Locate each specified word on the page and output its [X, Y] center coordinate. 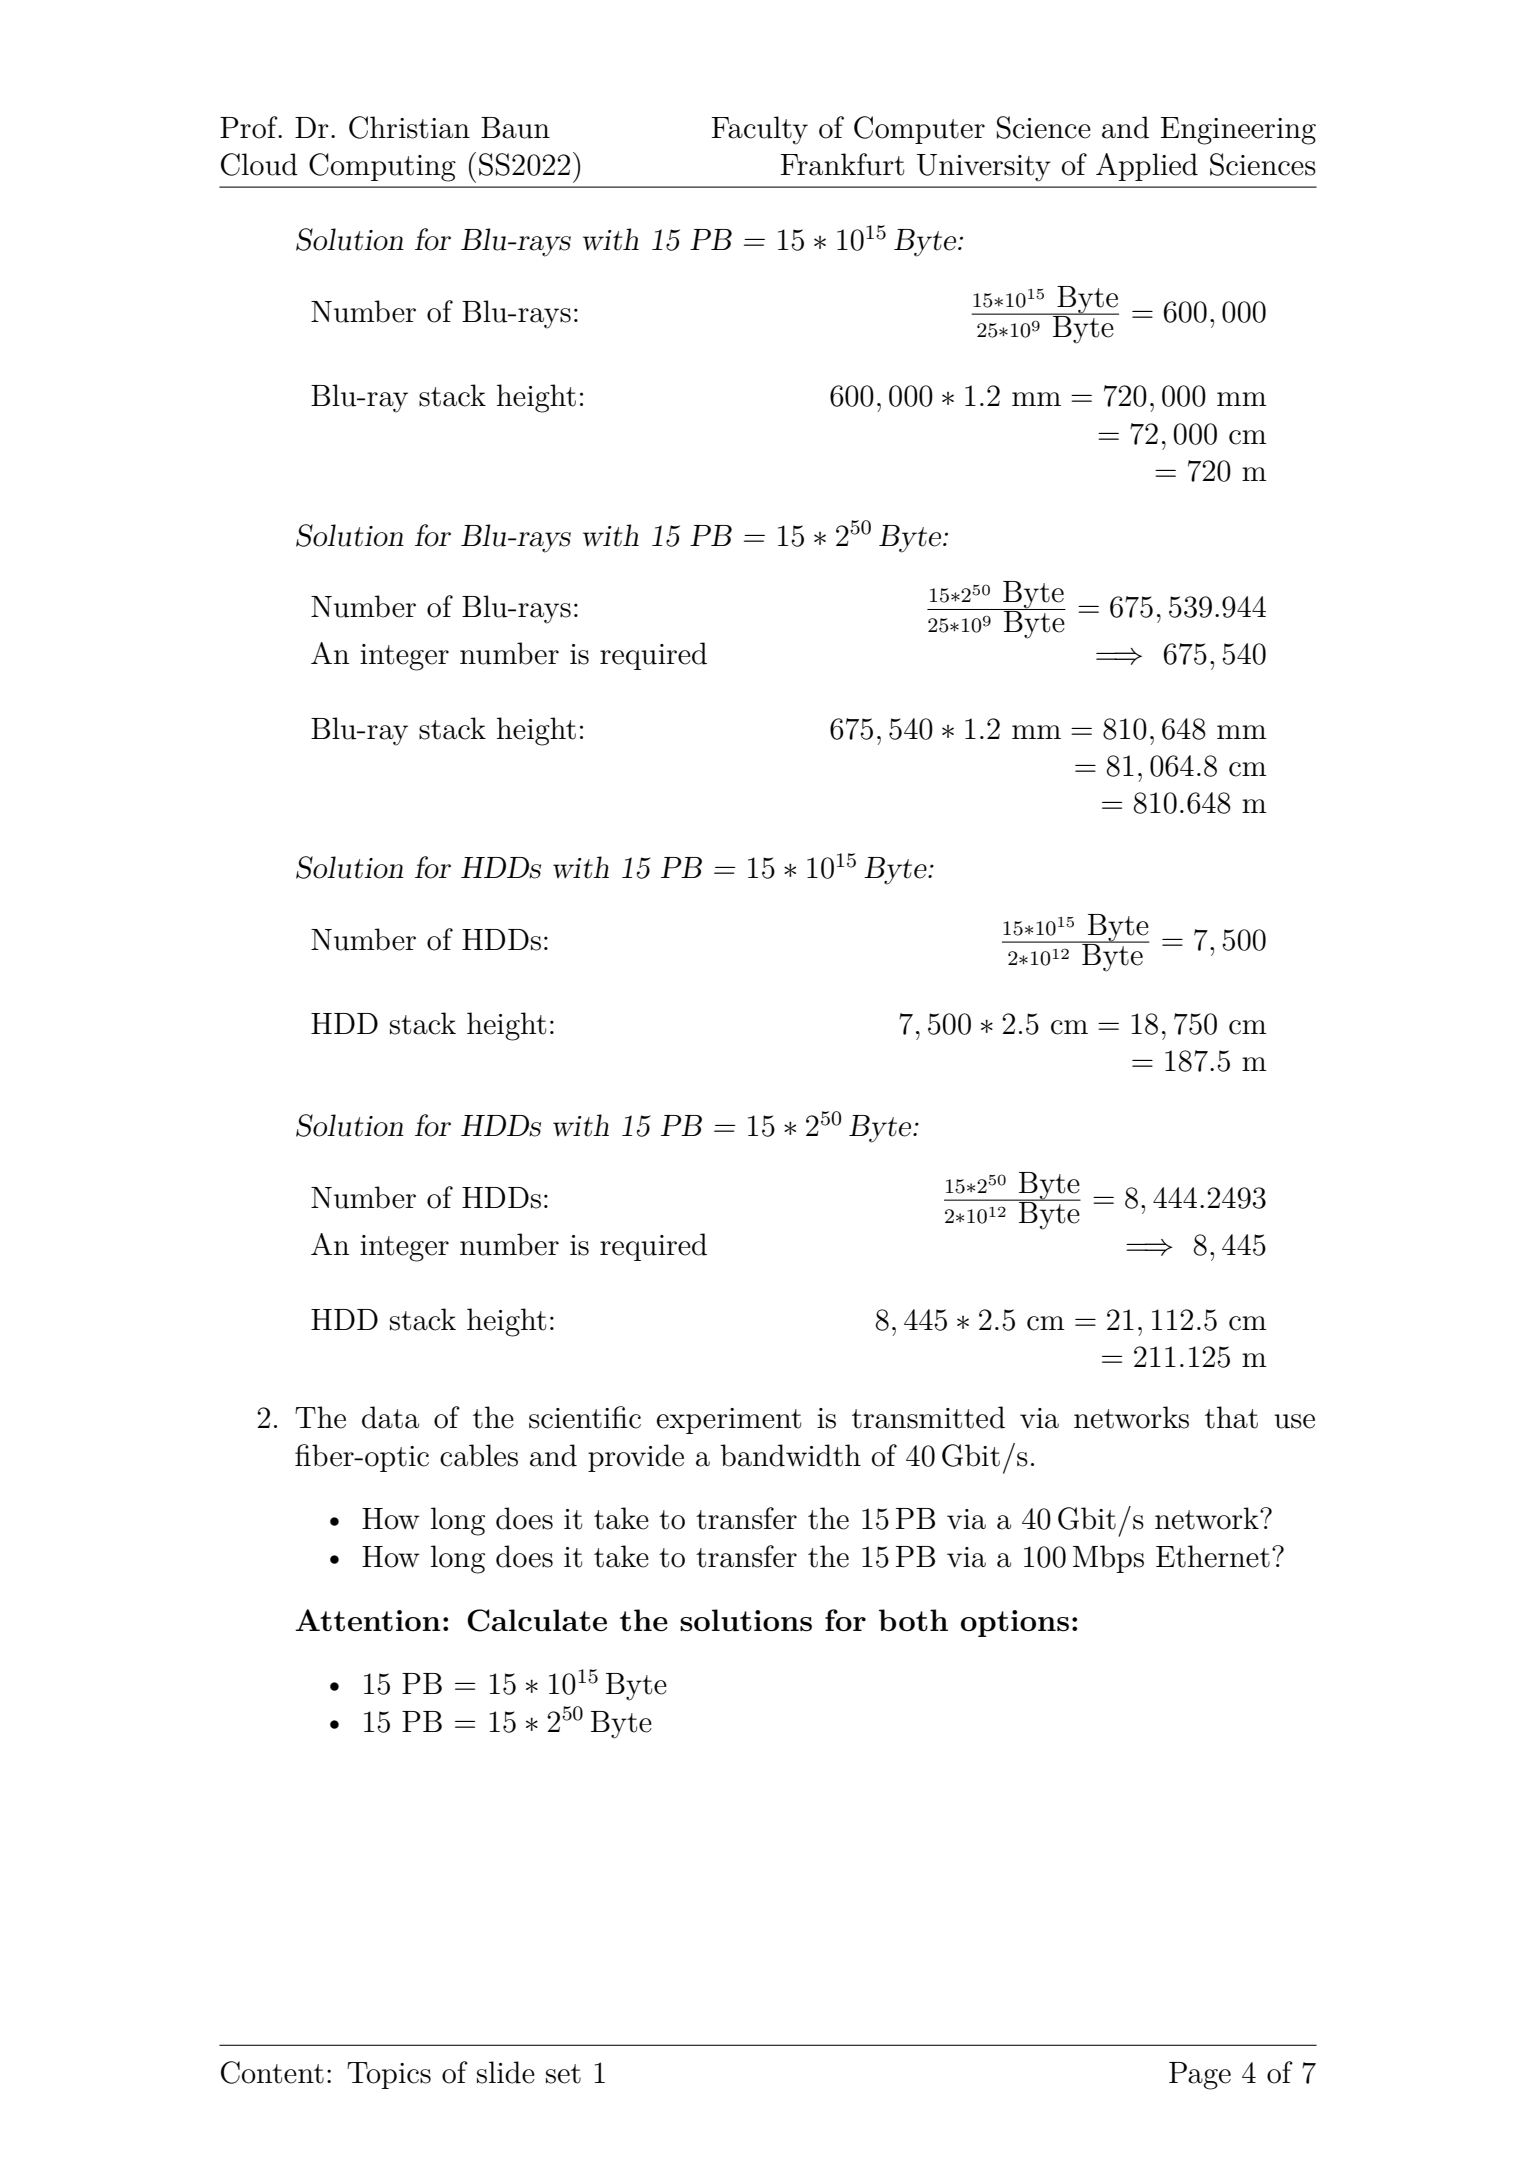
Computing [382, 167]
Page [1200, 2076]
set [563, 2074]
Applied [1147, 167]
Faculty [760, 130]
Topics [389, 2075]
